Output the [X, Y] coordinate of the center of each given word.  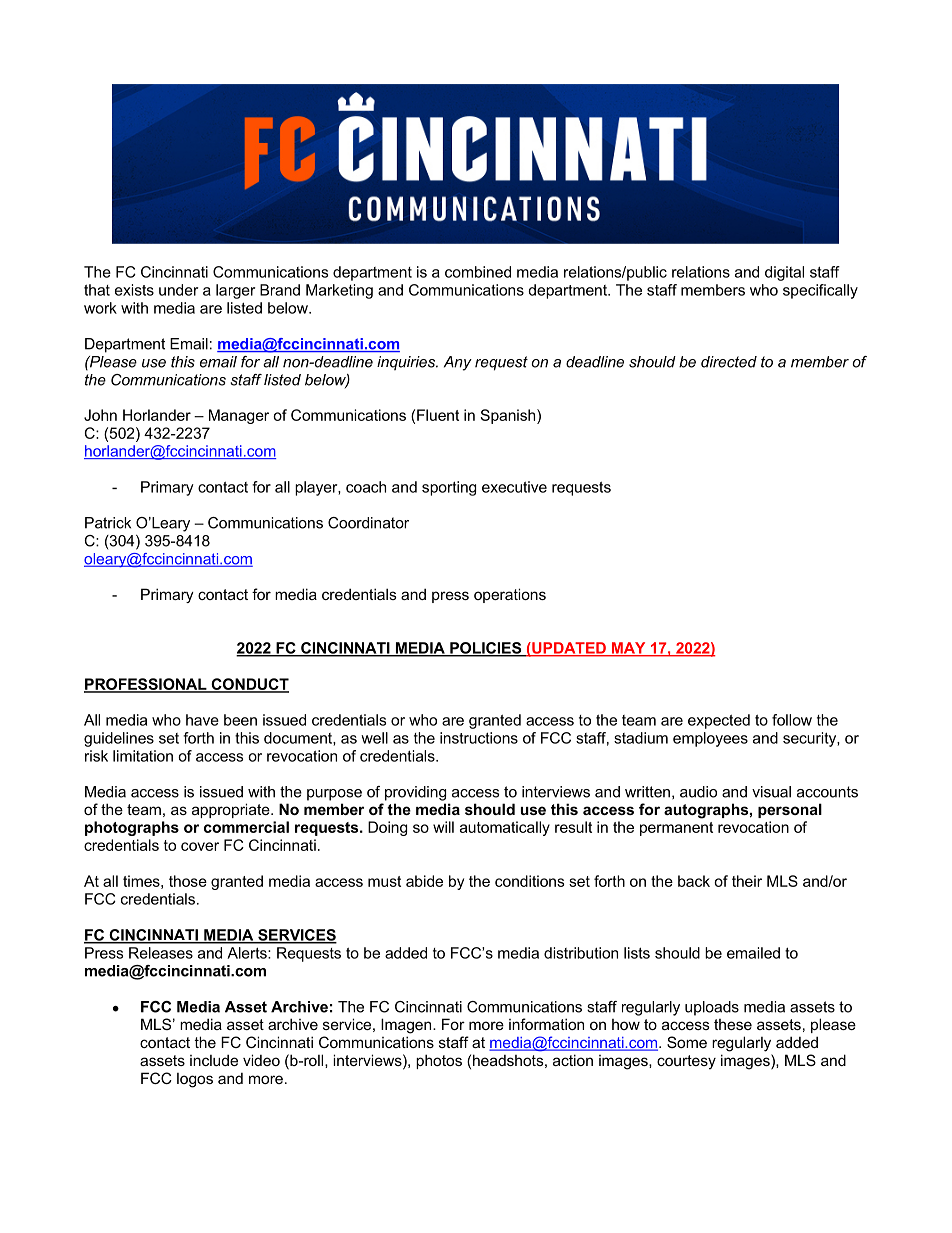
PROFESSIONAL [146, 685]
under [178, 290]
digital [784, 273]
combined [478, 272]
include [214, 1060]
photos [439, 1061]
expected [719, 721]
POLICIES [486, 649]
